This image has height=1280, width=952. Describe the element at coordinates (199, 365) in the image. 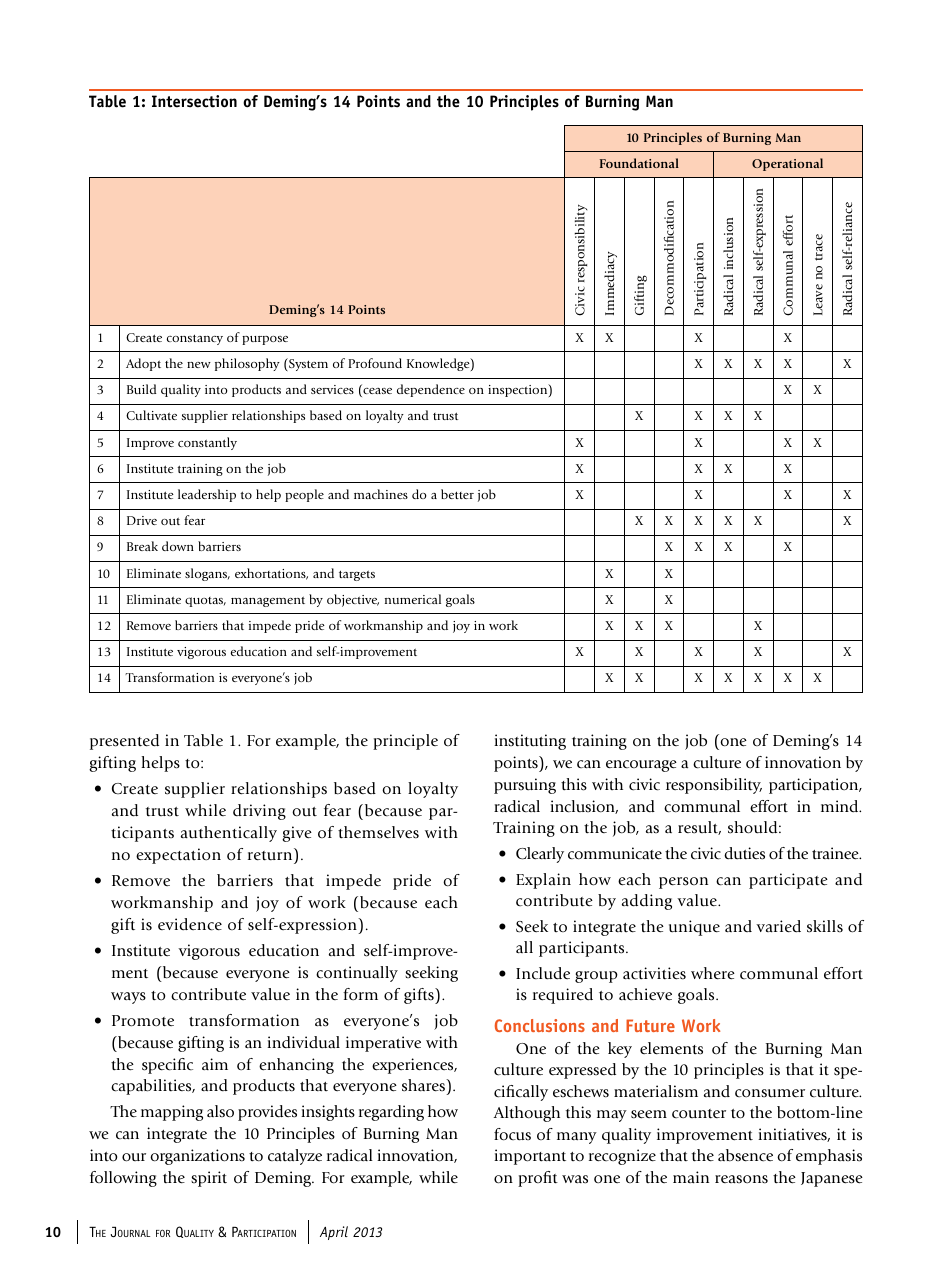

I see `new` at that location.
